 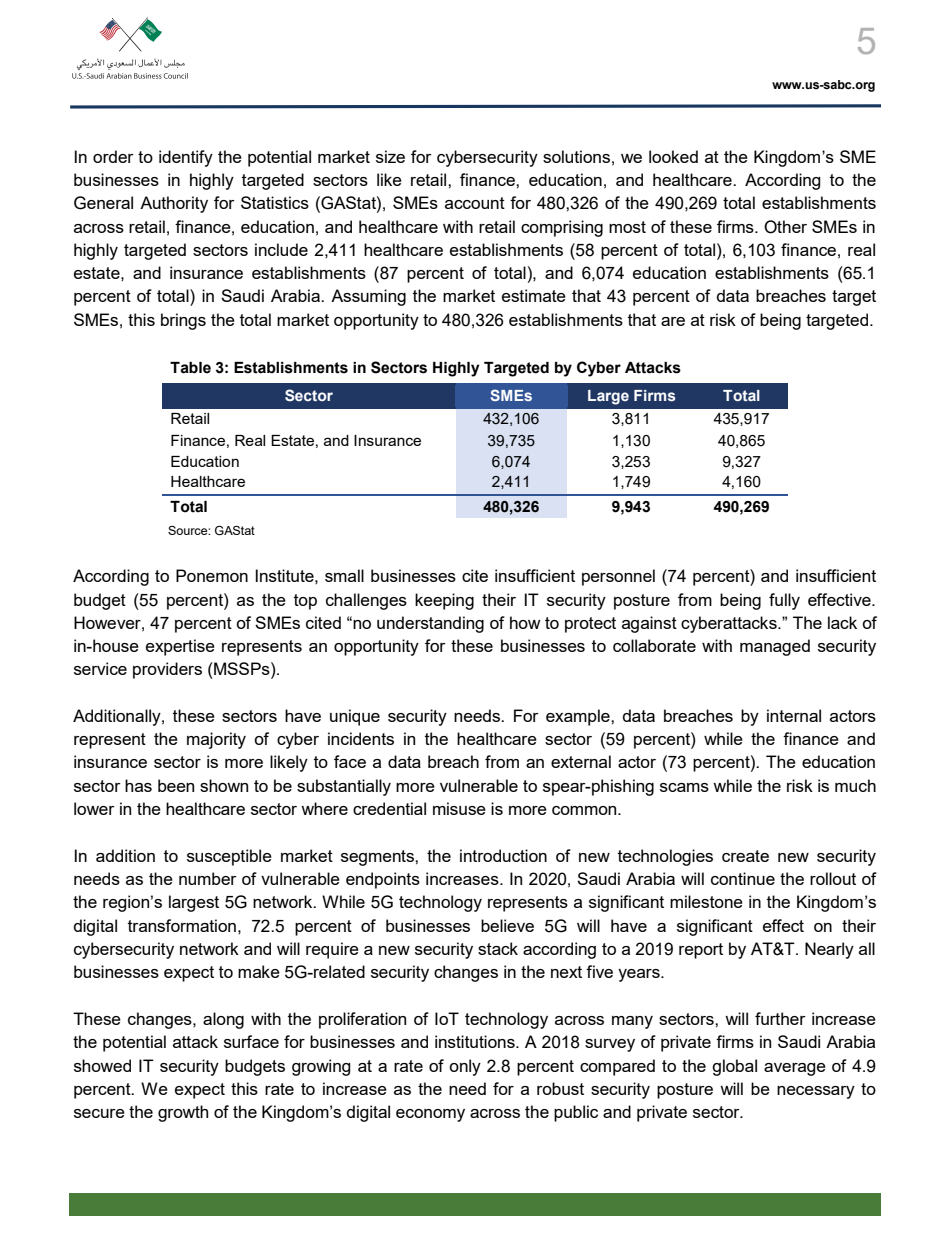 What do you see at coordinates (180, 647) in the screenshot?
I see `expertise` at bounding box center [180, 647].
